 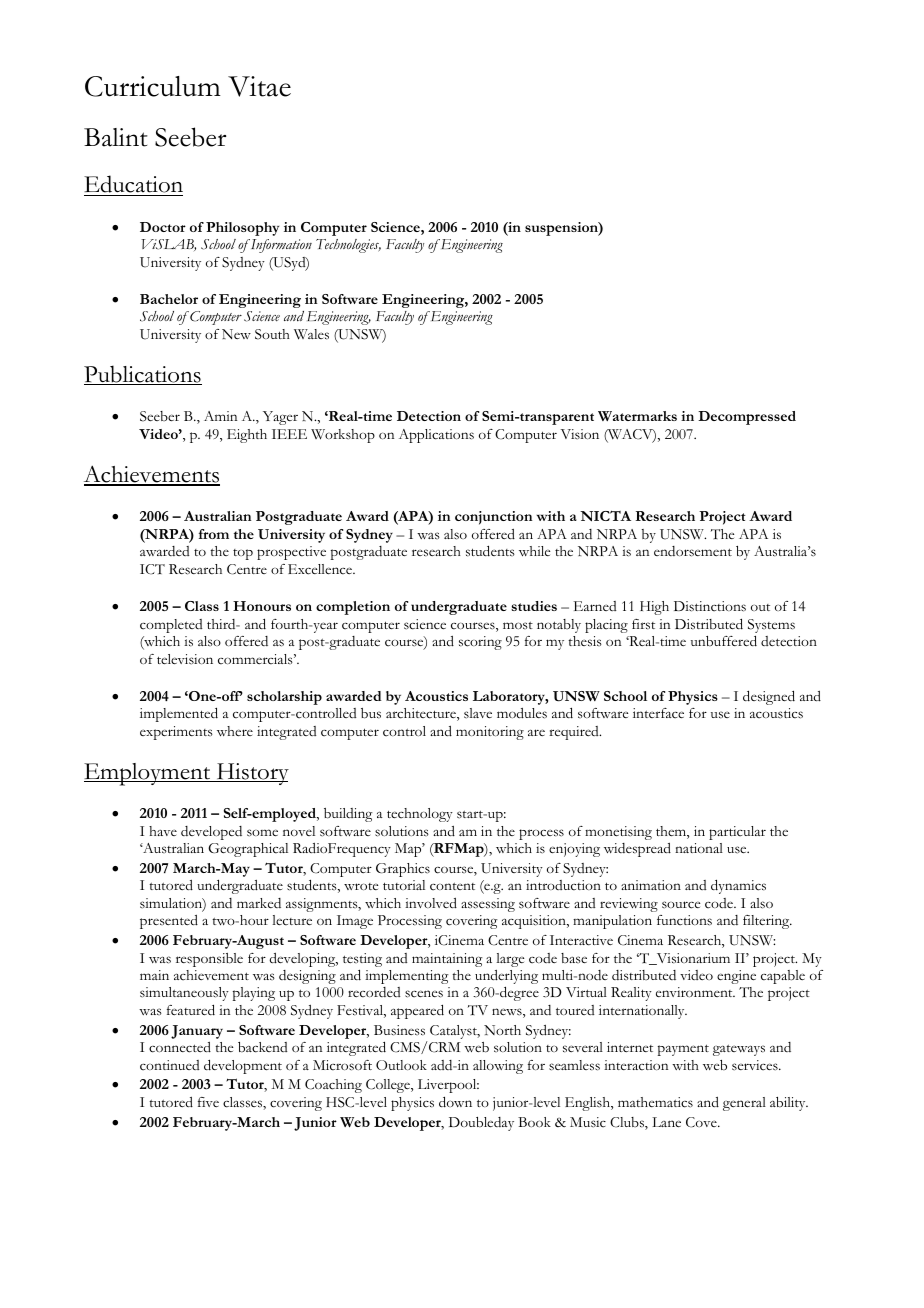 What do you see at coordinates (455, 1102) in the document?
I see `down` at bounding box center [455, 1102].
